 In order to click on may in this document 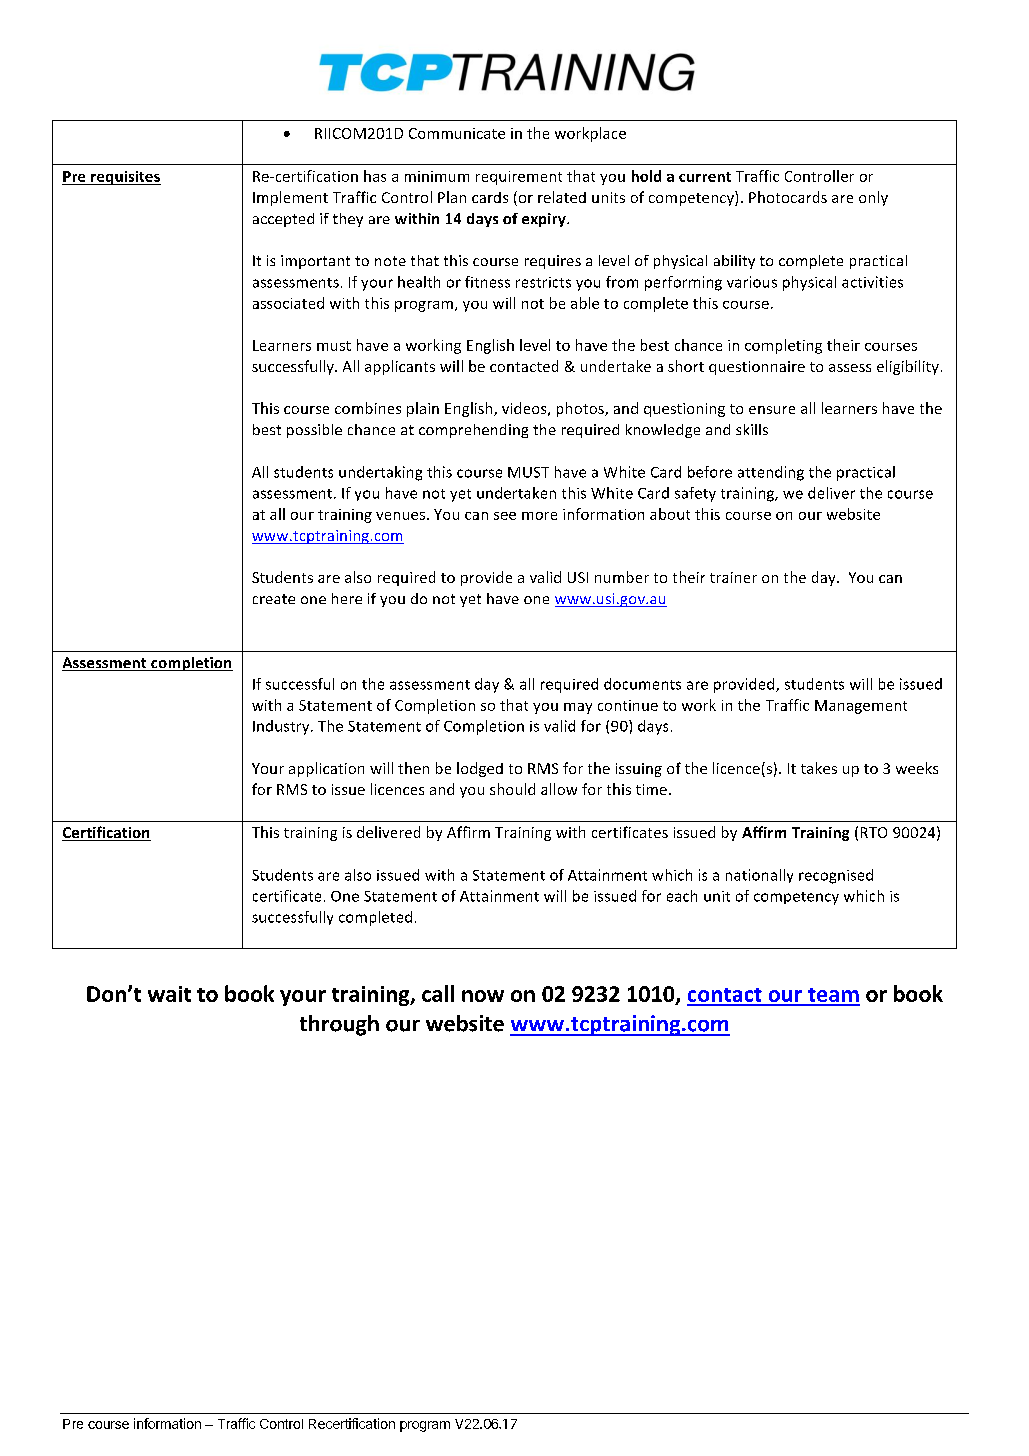, I will do `click(578, 708)`.
